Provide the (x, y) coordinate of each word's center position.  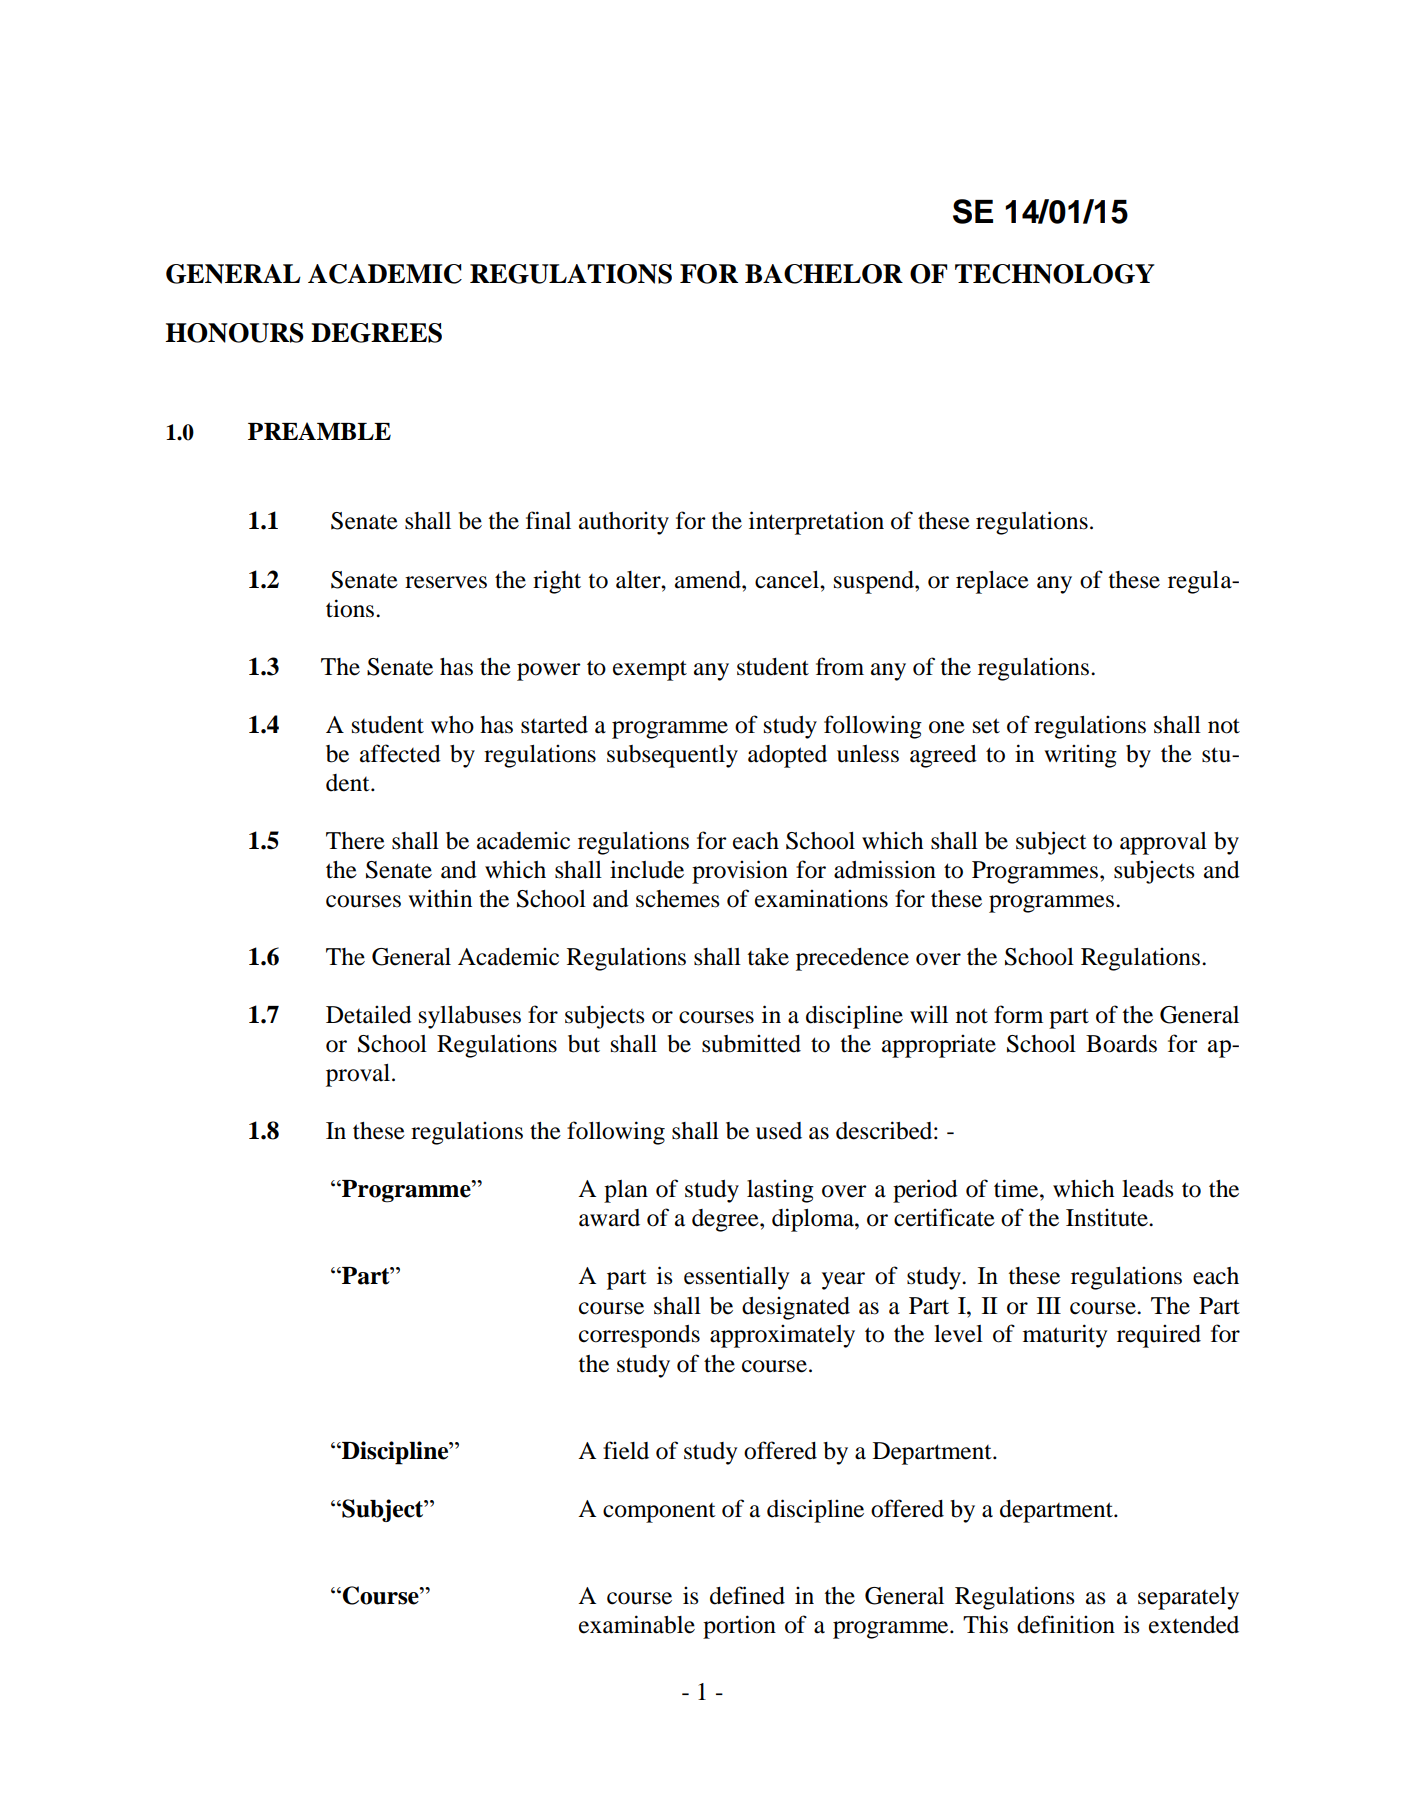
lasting (780, 1191)
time (1017, 1188)
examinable (637, 1624)
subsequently (672, 756)
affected (400, 753)
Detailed (369, 1014)
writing (1080, 756)
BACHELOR (824, 274)
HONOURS (234, 333)
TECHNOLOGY (1055, 274)
